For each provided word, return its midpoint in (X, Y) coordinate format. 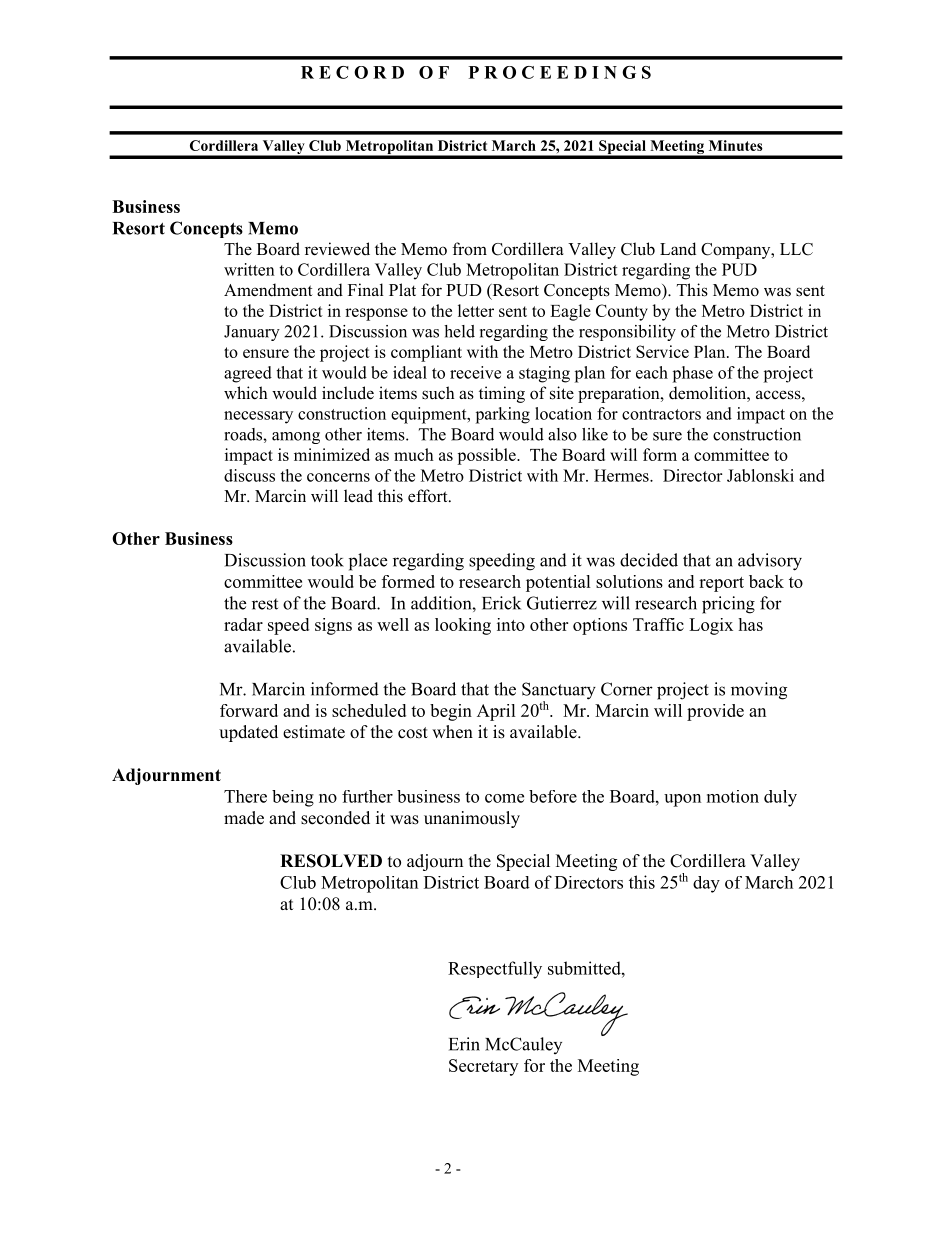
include (348, 393)
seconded (335, 818)
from (470, 249)
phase (693, 374)
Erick (501, 603)
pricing (728, 605)
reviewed (337, 249)
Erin (464, 1044)
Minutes (736, 145)
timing (502, 394)
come (504, 798)
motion (733, 796)
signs (333, 626)
